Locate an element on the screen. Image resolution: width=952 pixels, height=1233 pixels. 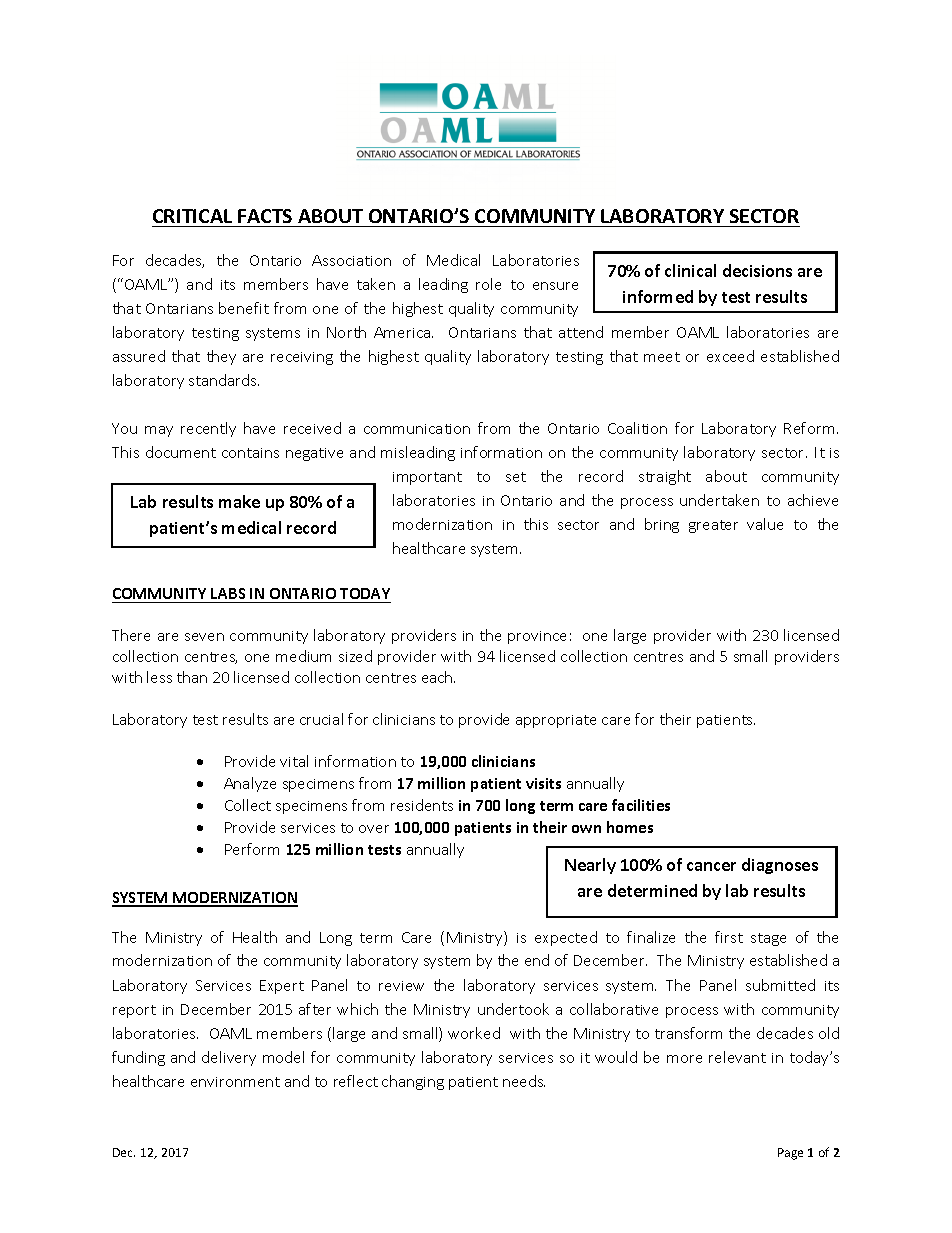
CRITICAL is located at coordinates (192, 216).
